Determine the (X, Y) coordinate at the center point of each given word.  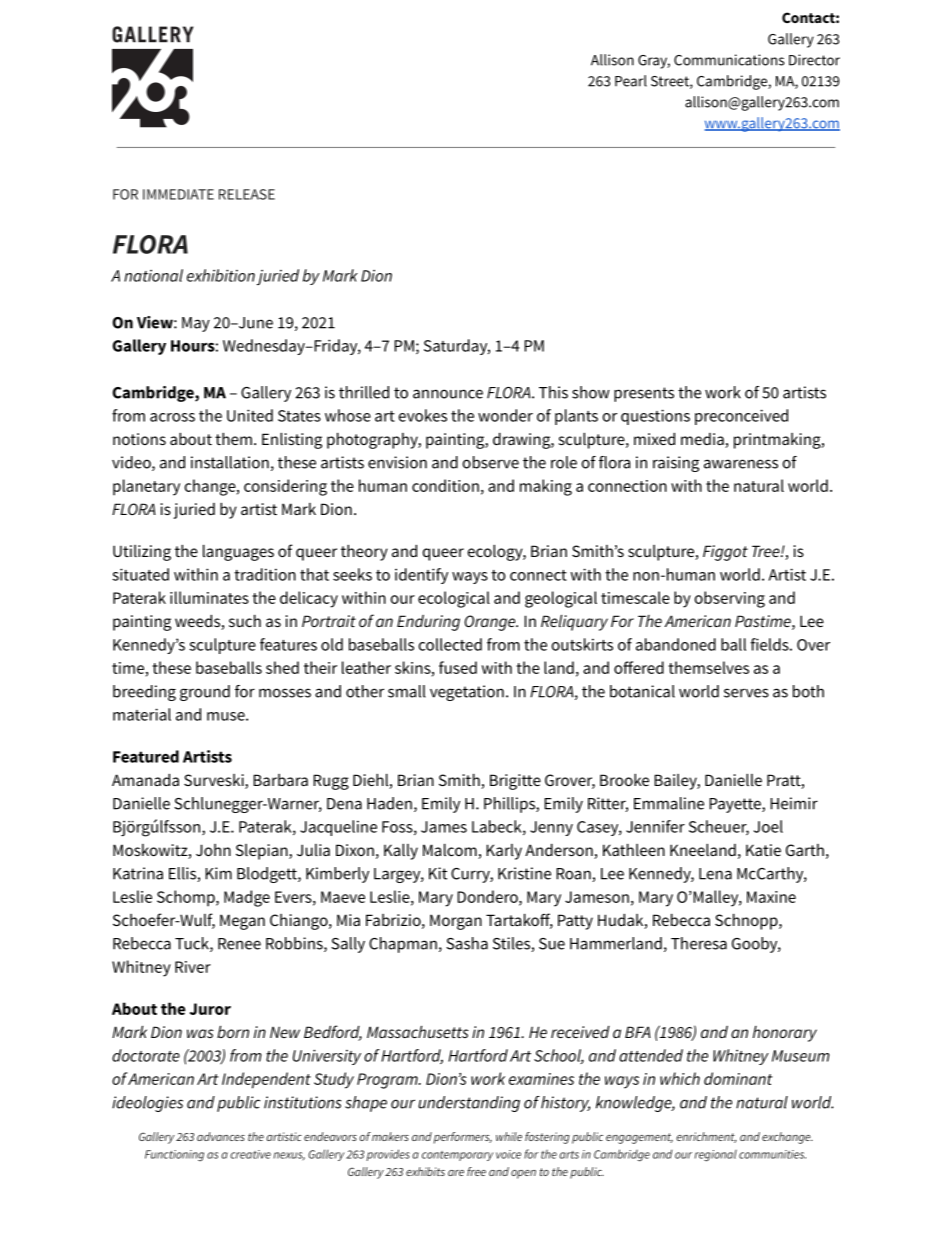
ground (205, 693)
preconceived (741, 417)
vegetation (467, 693)
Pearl (631, 81)
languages (238, 553)
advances (221, 1136)
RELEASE (247, 194)
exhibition (221, 275)
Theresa (699, 943)
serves (746, 693)
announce (448, 394)
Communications (729, 60)
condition (445, 485)
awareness (741, 464)
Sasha (467, 943)
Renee (239, 944)
